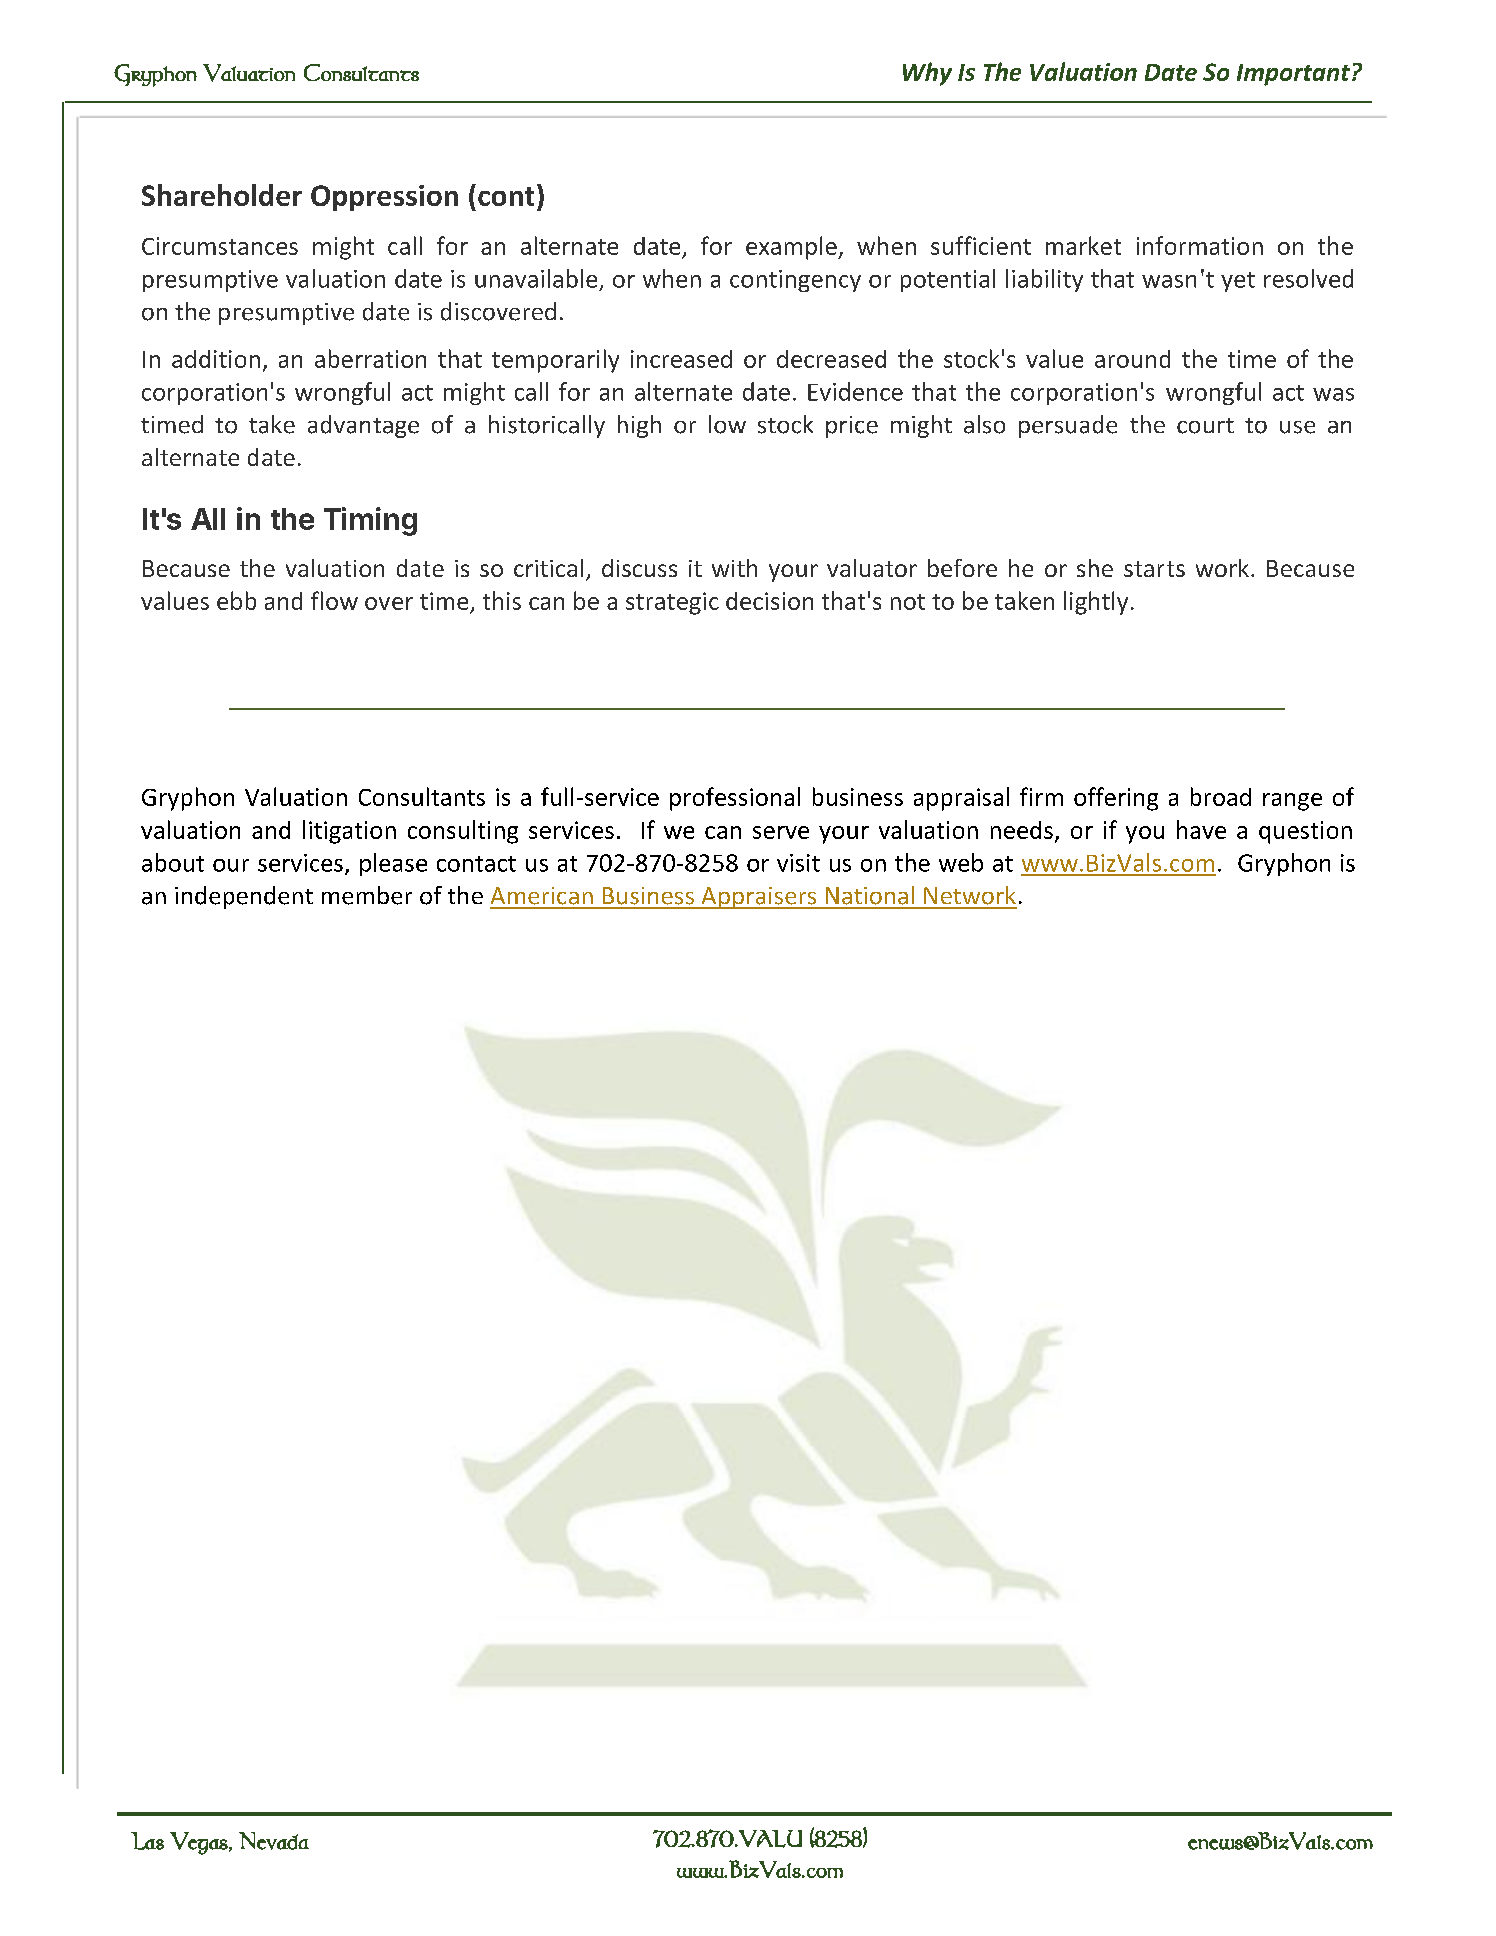  I want to click on with, so click(734, 568).
